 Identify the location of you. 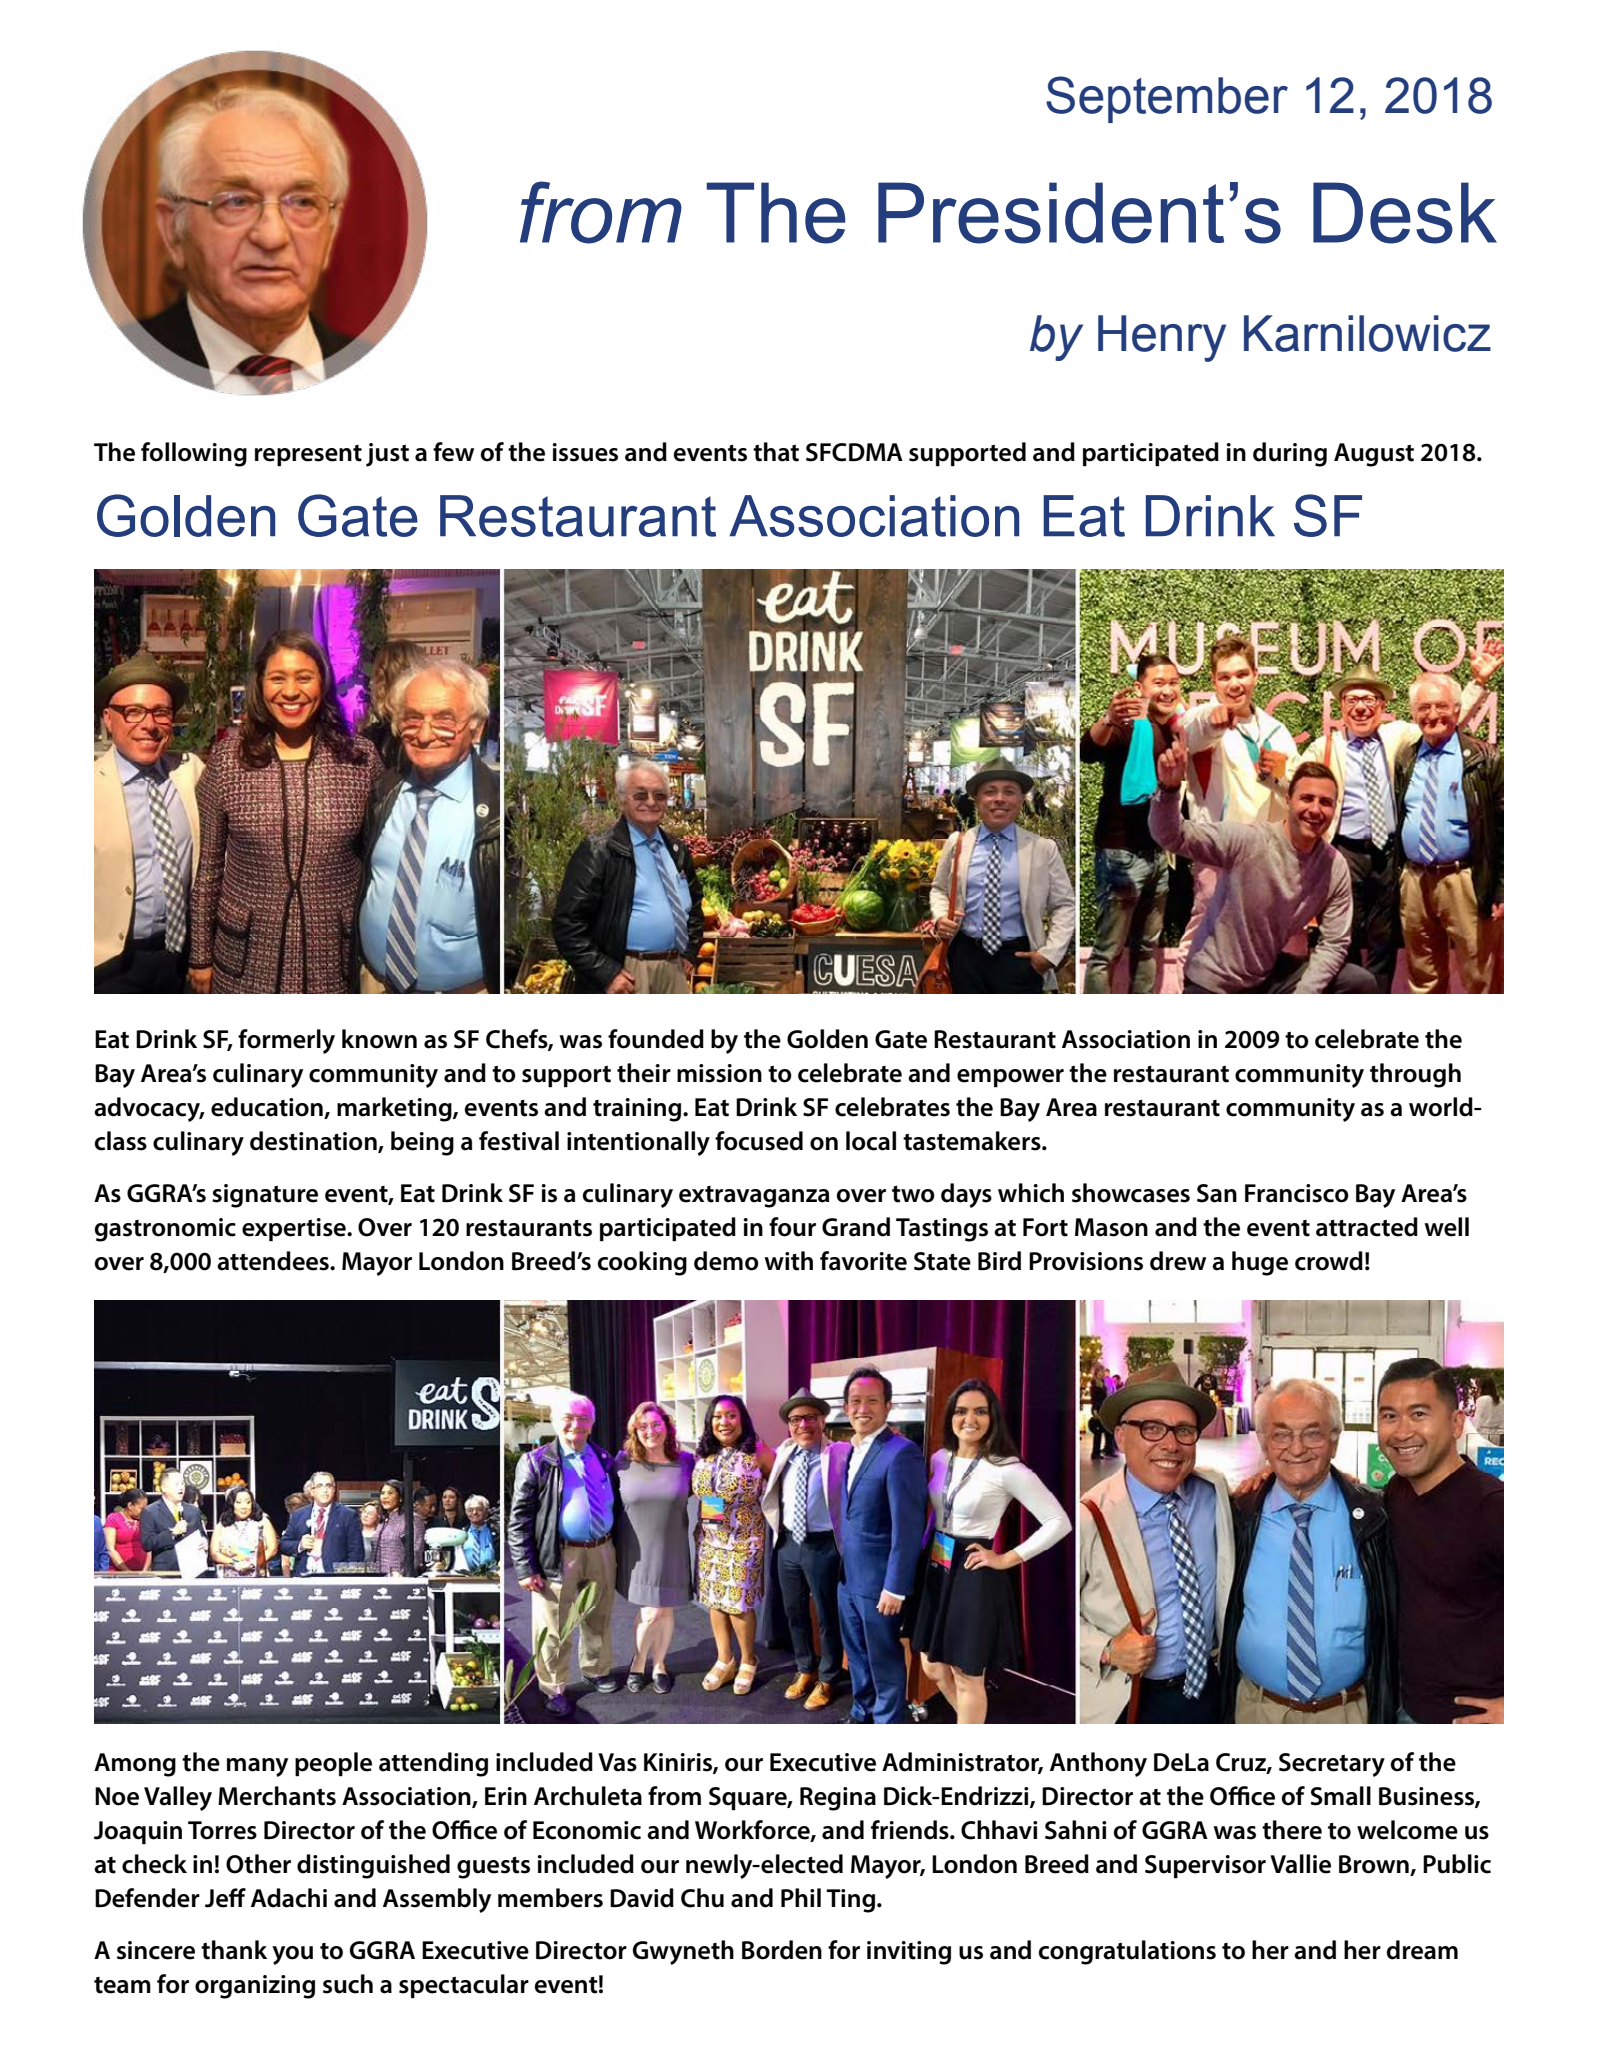
(292, 1955).
